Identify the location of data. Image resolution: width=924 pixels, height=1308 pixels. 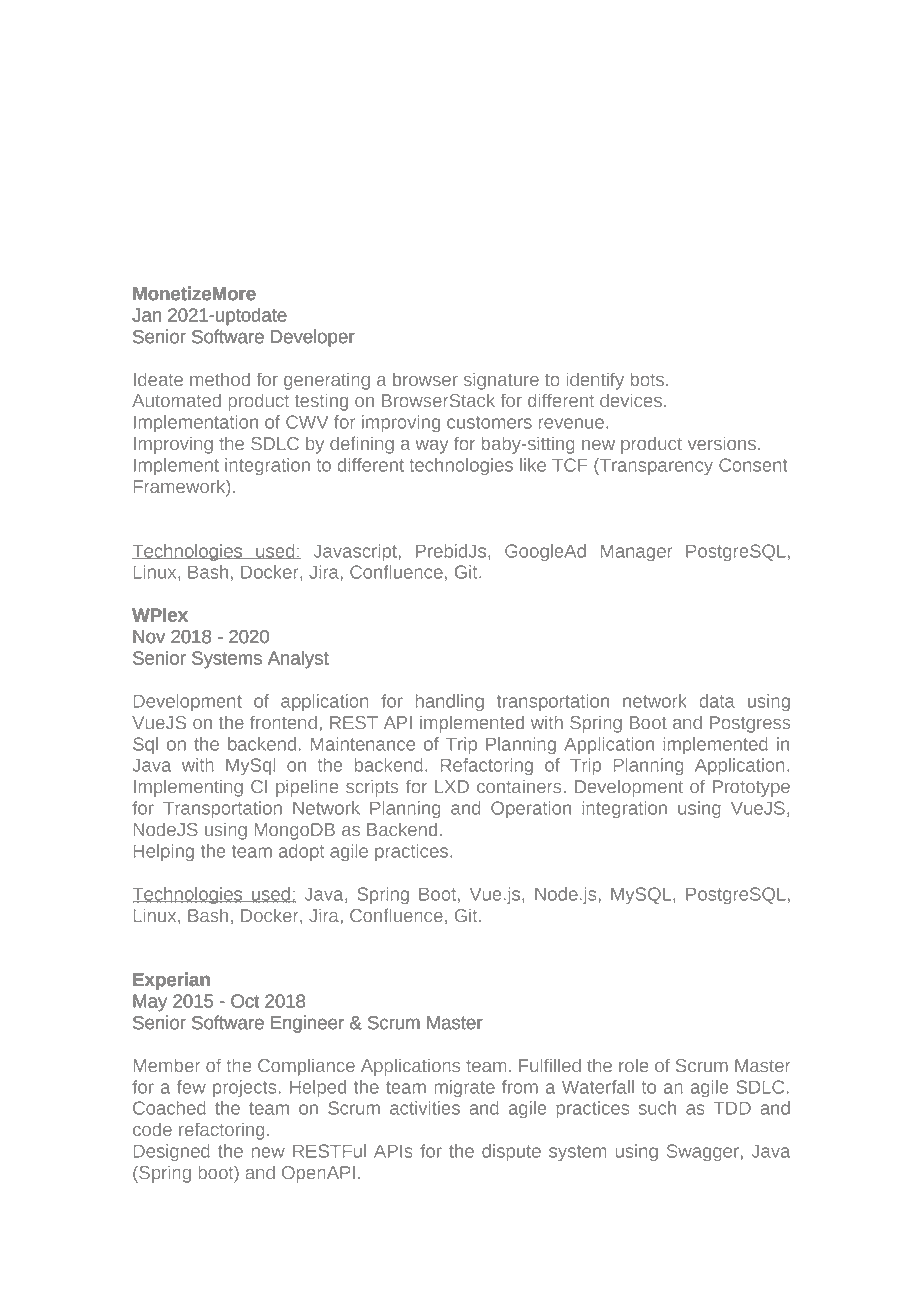
(717, 701).
